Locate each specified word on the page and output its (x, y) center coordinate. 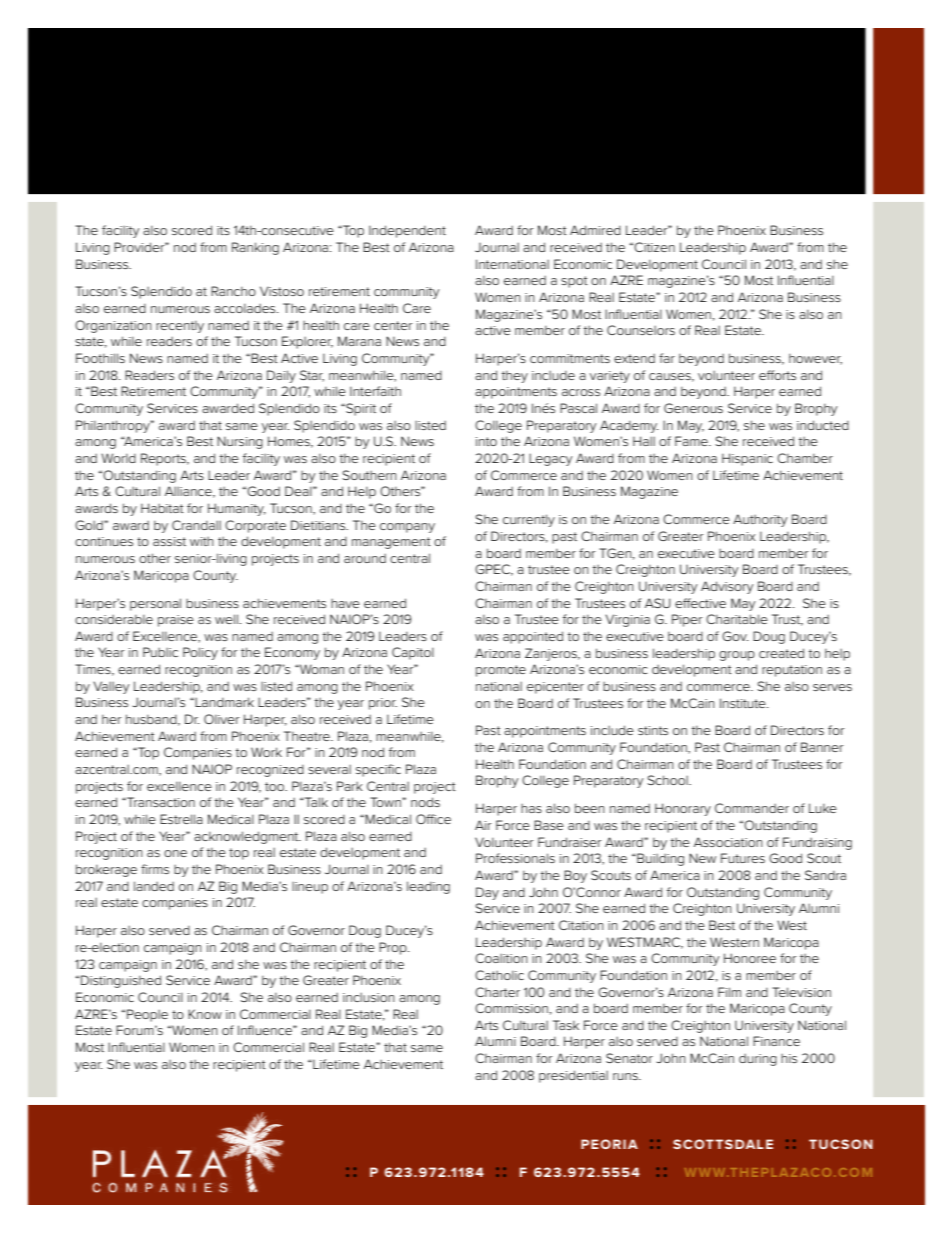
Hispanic (747, 459)
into (486, 441)
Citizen (654, 247)
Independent (407, 231)
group (737, 656)
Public (160, 652)
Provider (140, 247)
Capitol (413, 653)
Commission (511, 1008)
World (118, 458)
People (147, 1015)
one (175, 853)
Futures (743, 858)
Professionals (515, 858)
